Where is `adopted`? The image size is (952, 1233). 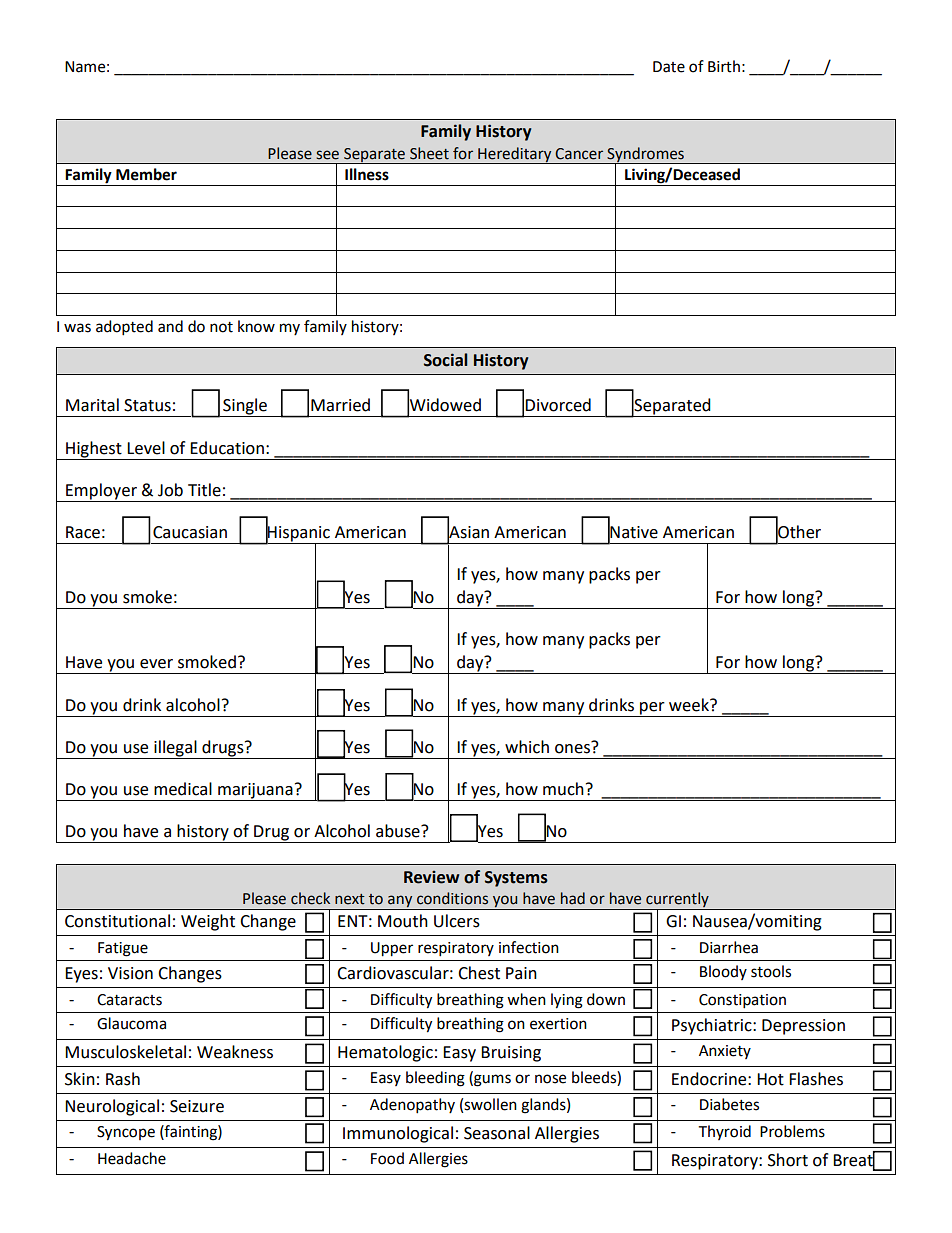
adopted is located at coordinates (124, 328).
